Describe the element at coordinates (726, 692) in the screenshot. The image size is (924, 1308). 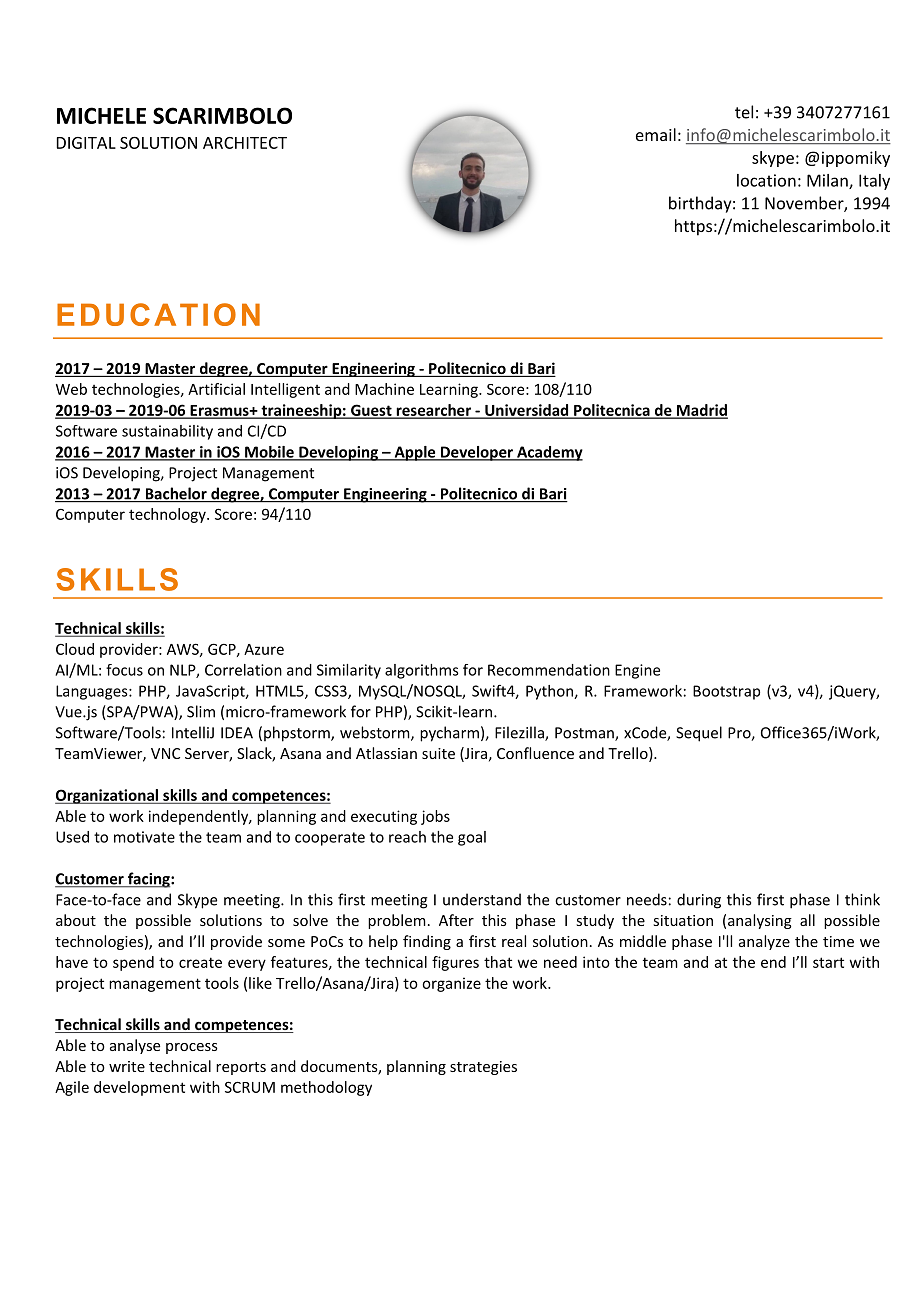
I see `Bootstrap` at that location.
